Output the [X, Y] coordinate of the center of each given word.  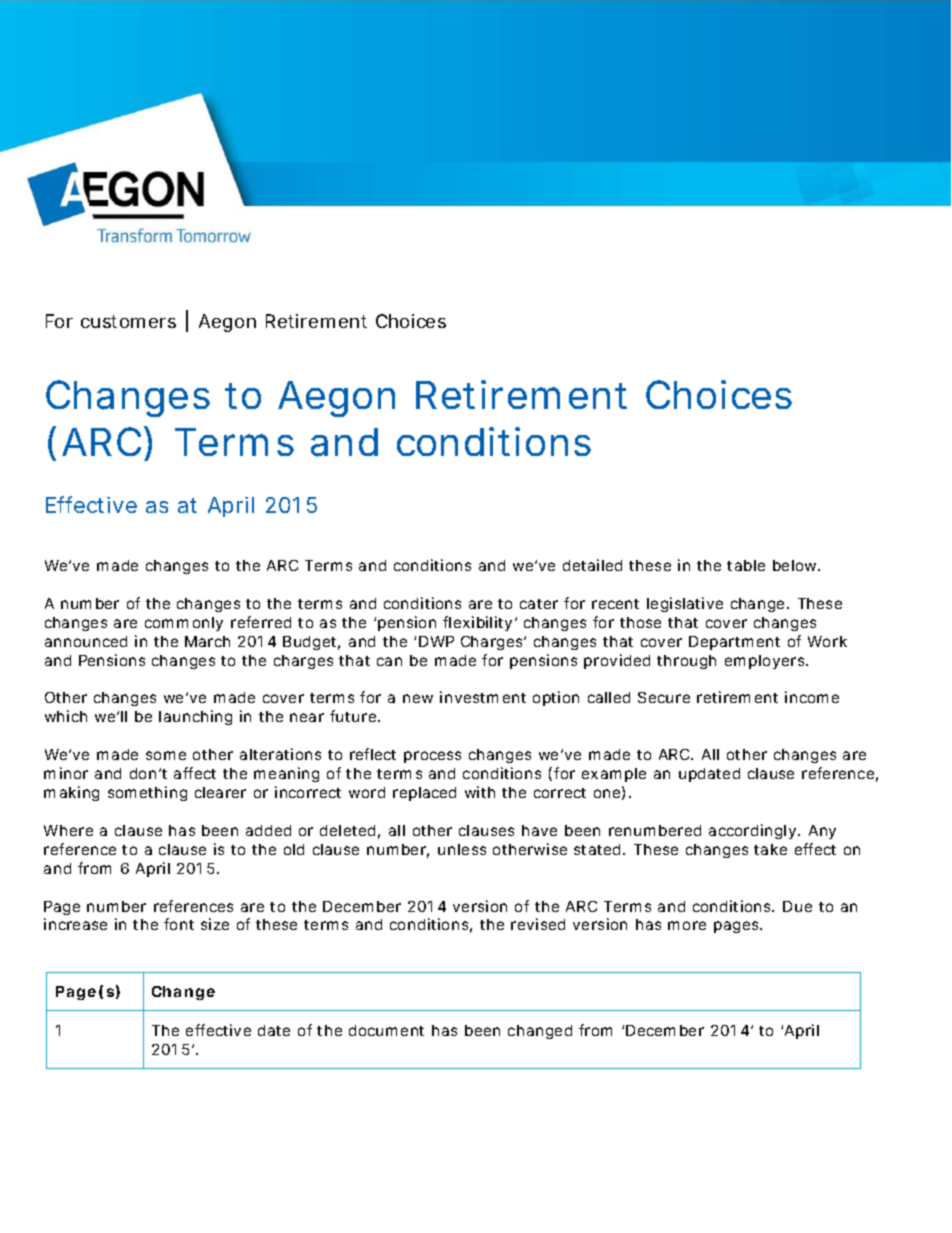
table [746, 565]
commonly [184, 624]
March [207, 641]
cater [539, 604]
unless [462, 849]
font [179, 924]
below [796, 565]
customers [128, 321]
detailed [592, 565]
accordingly [754, 831]
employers [766, 662]
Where [68, 830]
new [418, 698]
